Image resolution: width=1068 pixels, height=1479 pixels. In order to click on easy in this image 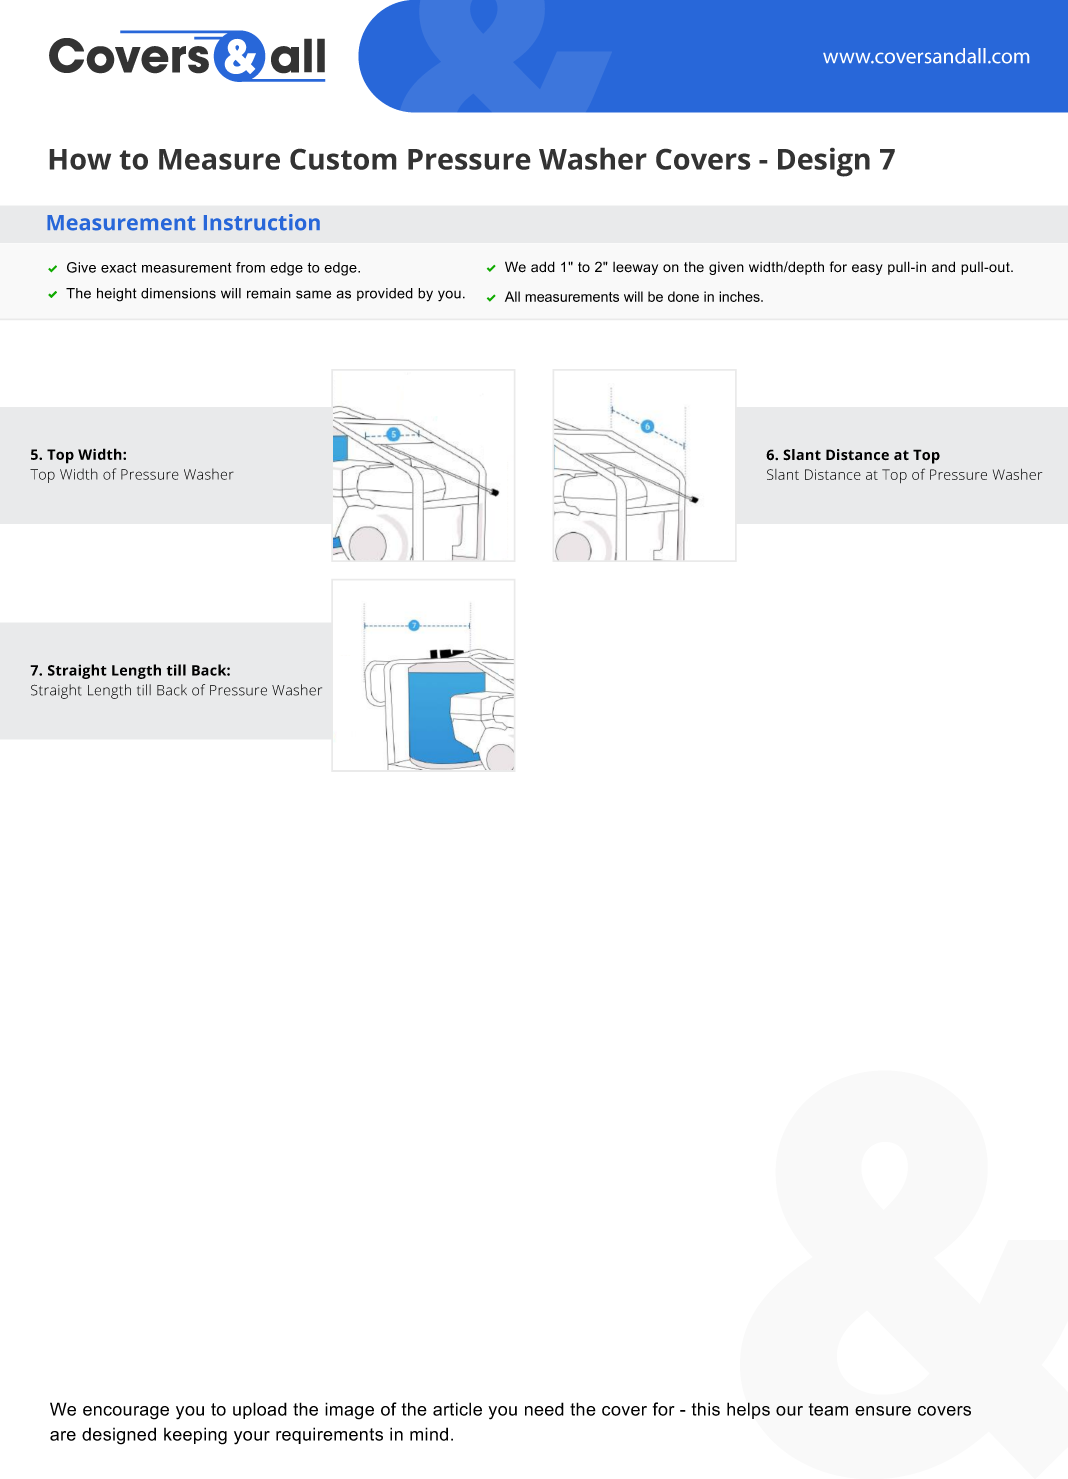, I will do `click(867, 269)`.
